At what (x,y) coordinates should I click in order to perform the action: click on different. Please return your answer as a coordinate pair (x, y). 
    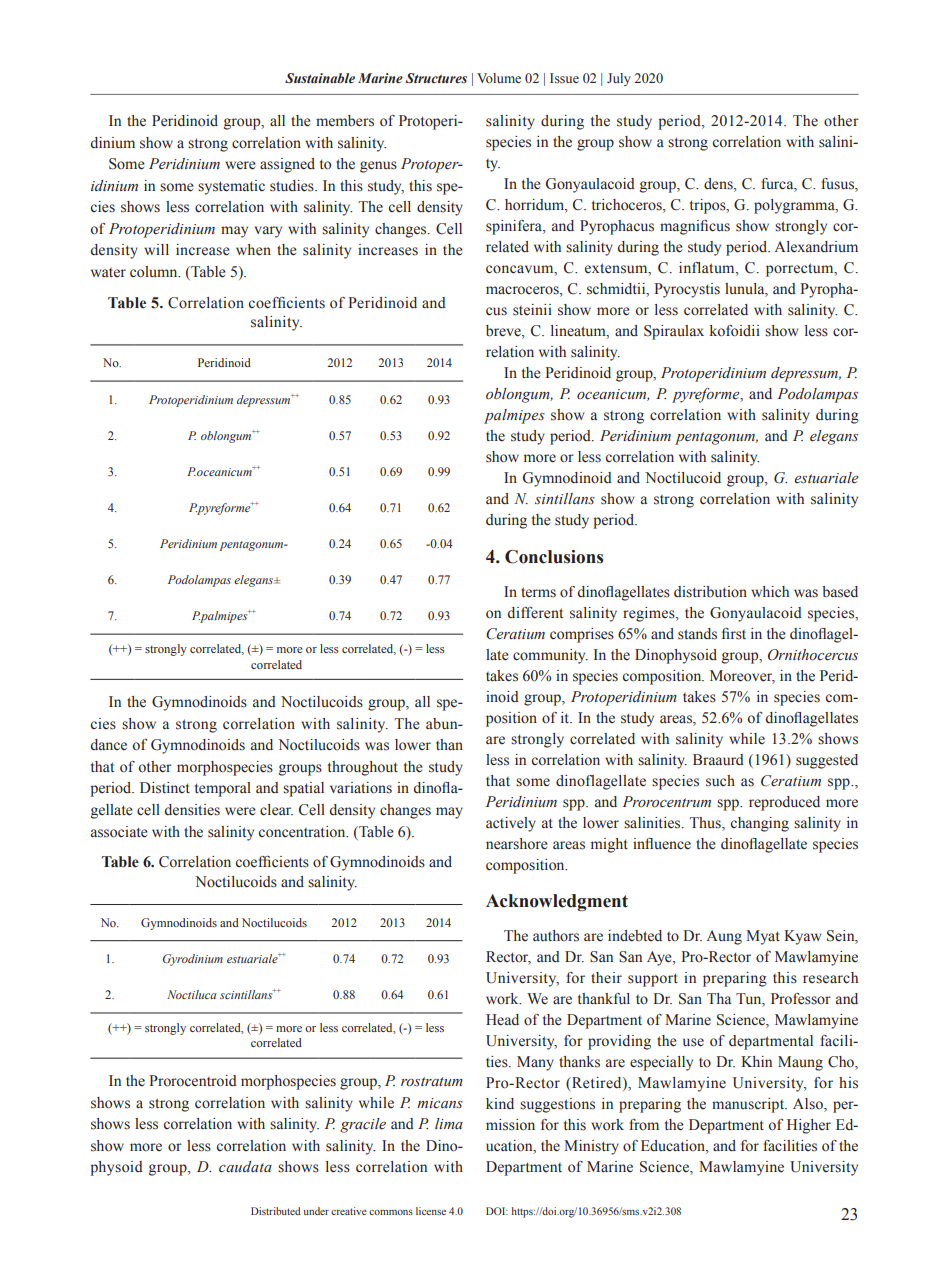
    Looking at the image, I should click on (535, 613).
